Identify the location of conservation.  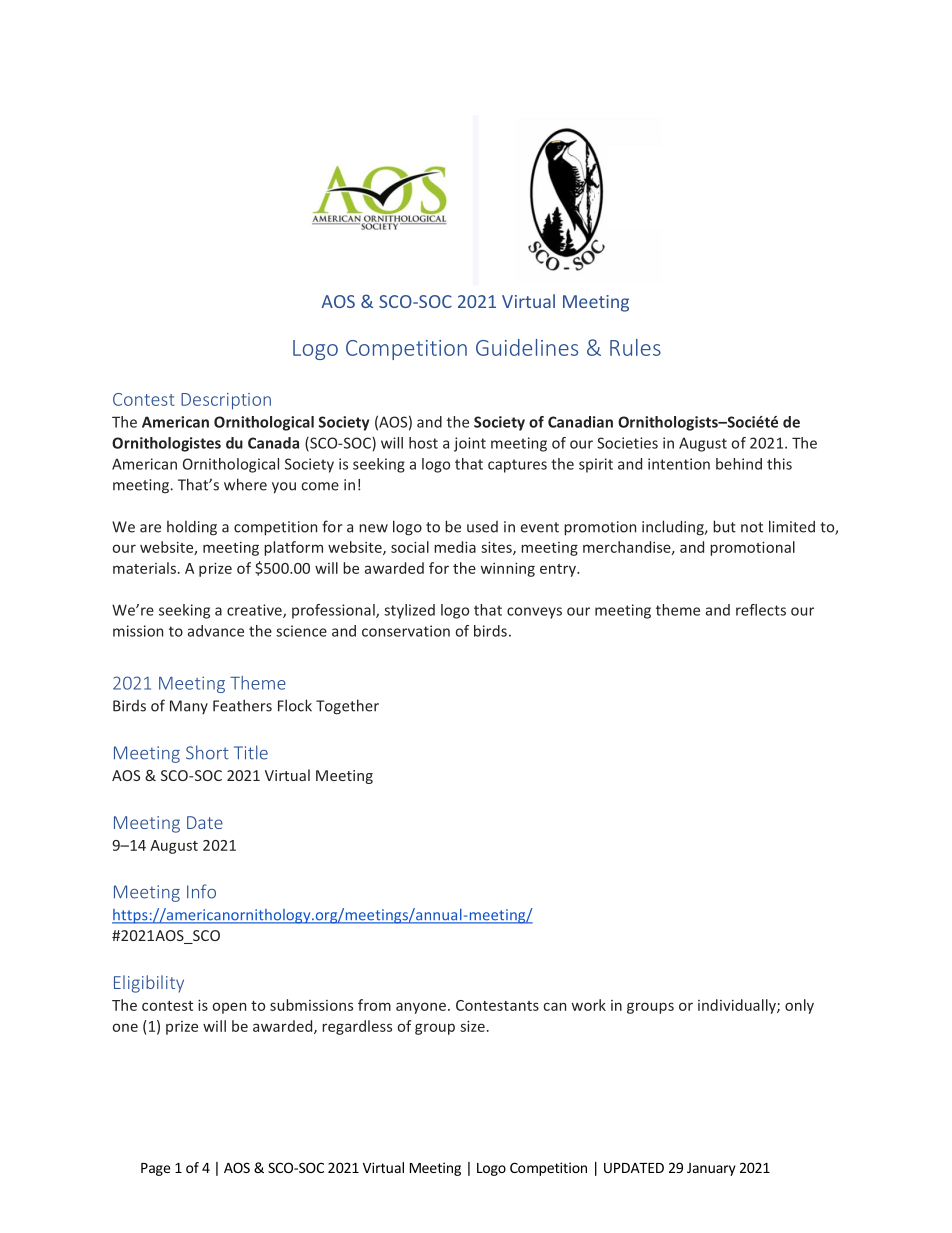
(406, 631).
